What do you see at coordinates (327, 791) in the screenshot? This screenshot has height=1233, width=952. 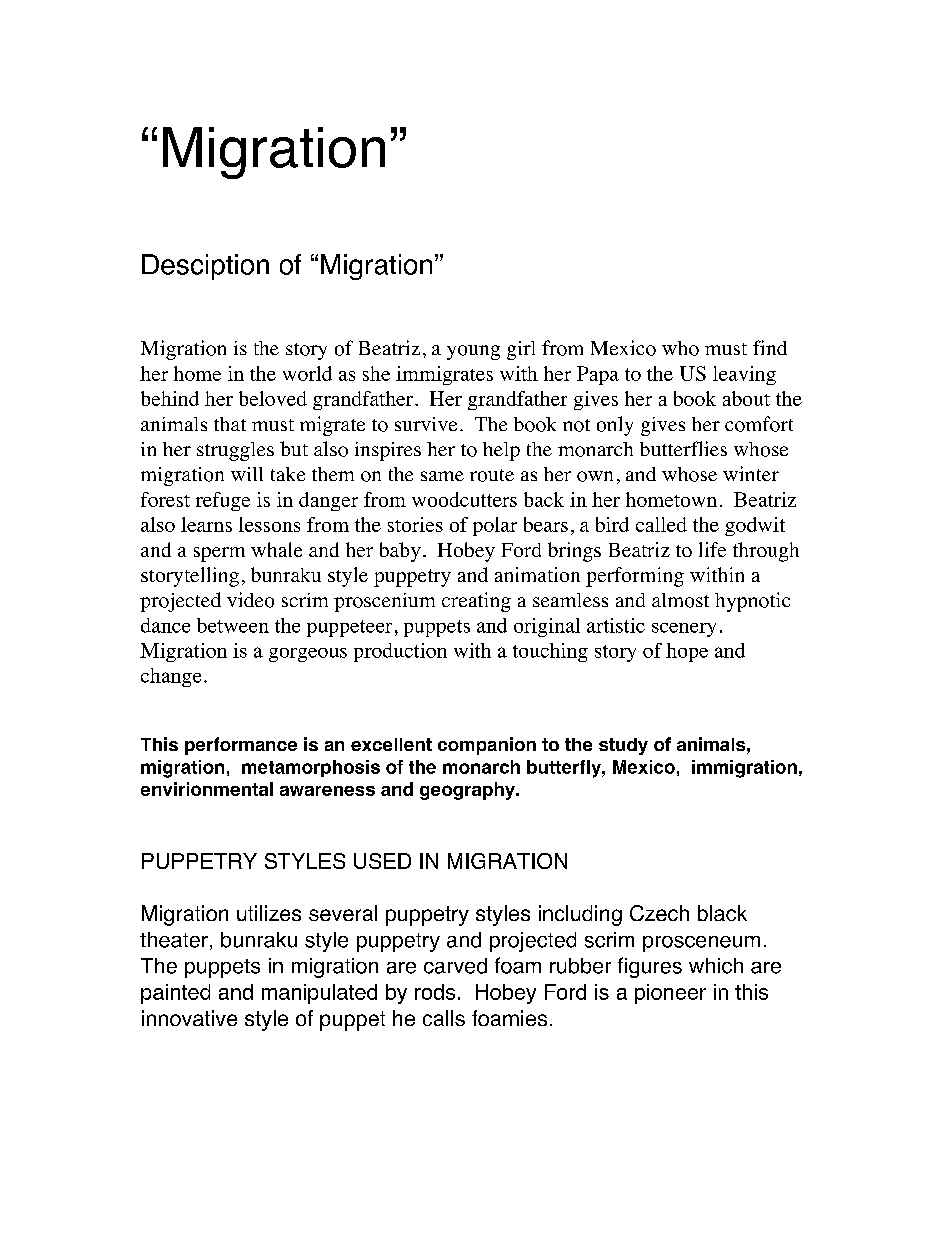 I see `awareness` at bounding box center [327, 791].
